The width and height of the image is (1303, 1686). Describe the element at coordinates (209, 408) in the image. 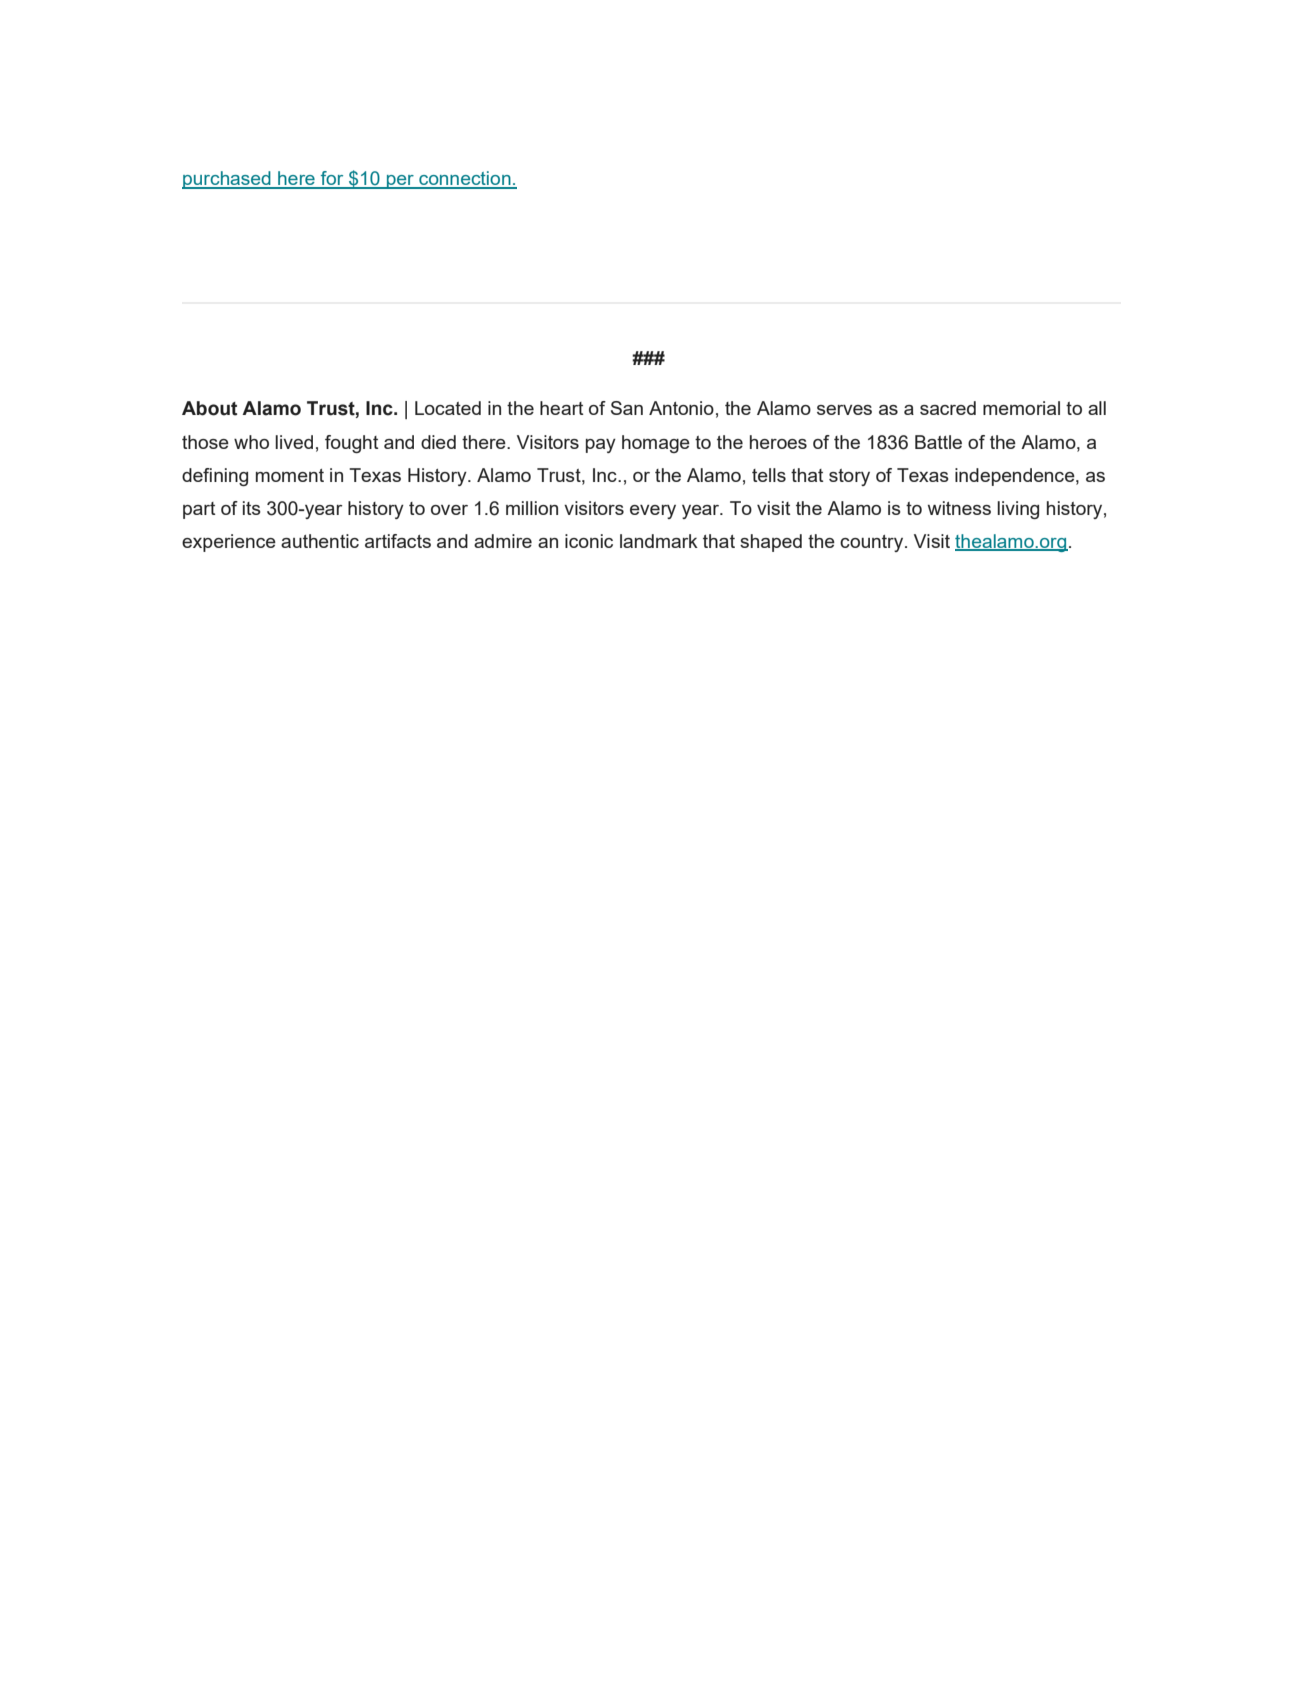

I see `About` at that location.
